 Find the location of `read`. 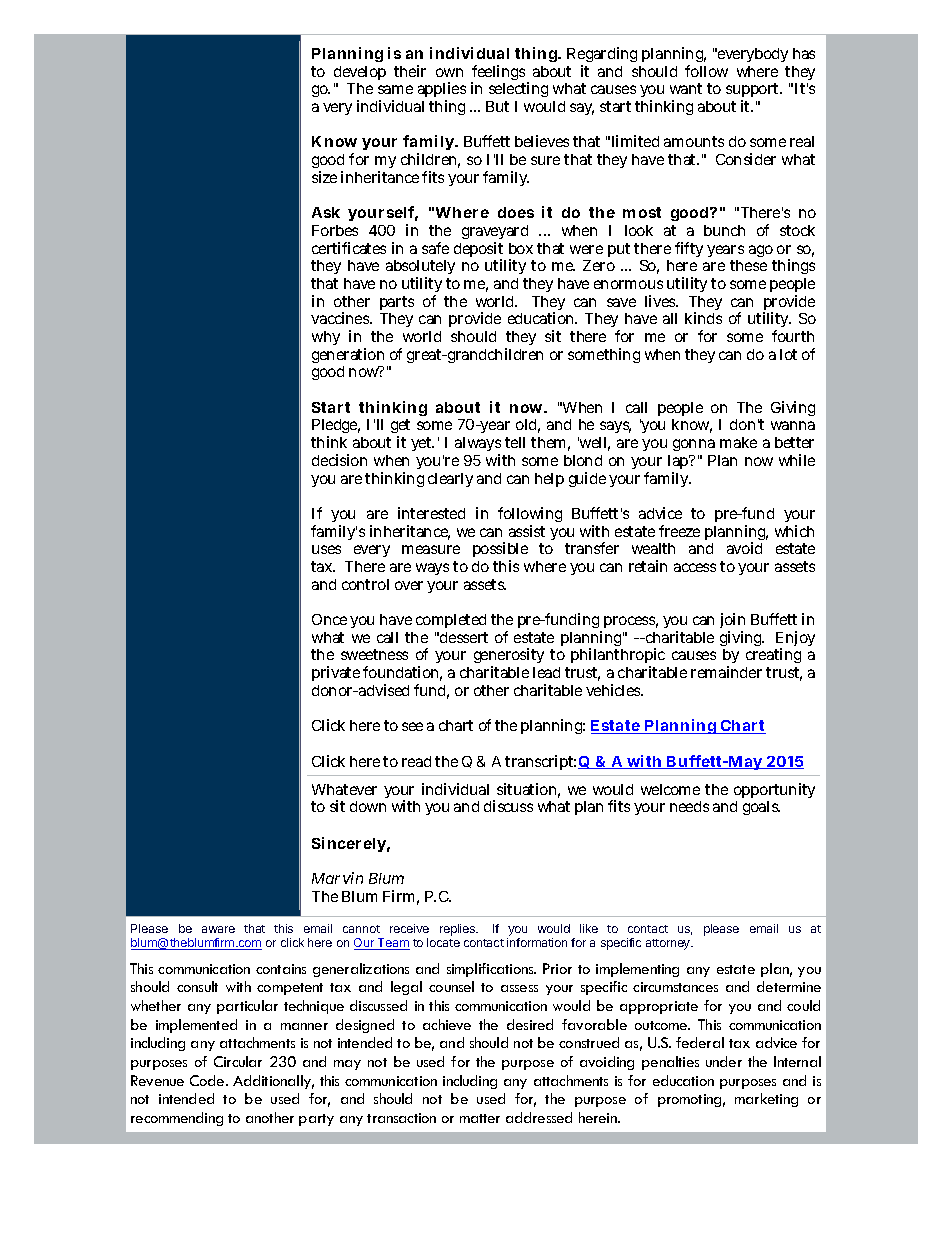

read is located at coordinates (416, 761).
